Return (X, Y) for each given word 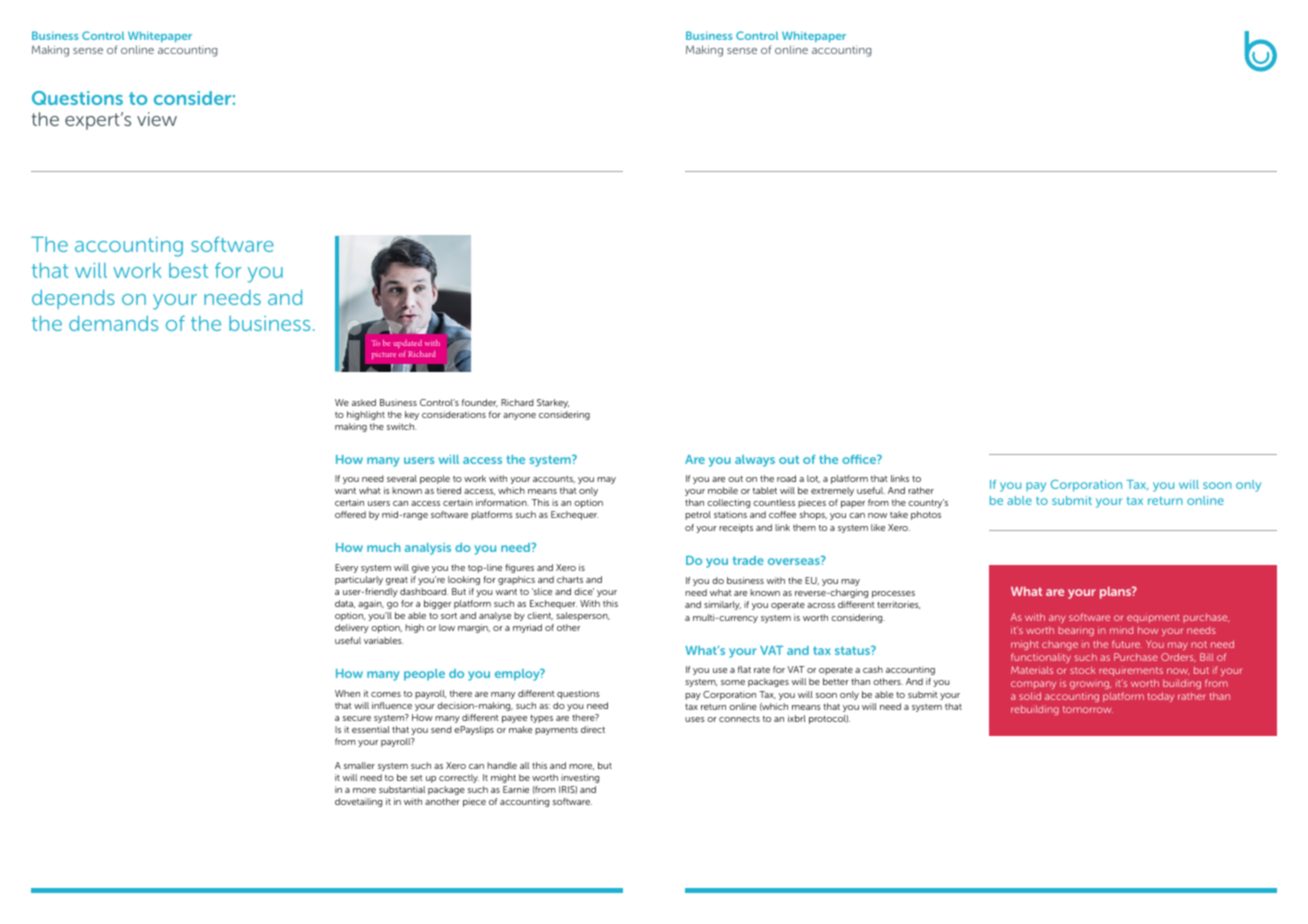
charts (570, 579)
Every (346, 568)
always (755, 461)
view (157, 119)
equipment (1153, 618)
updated (407, 344)
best (188, 270)
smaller (359, 765)
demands (113, 323)
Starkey (553, 403)
